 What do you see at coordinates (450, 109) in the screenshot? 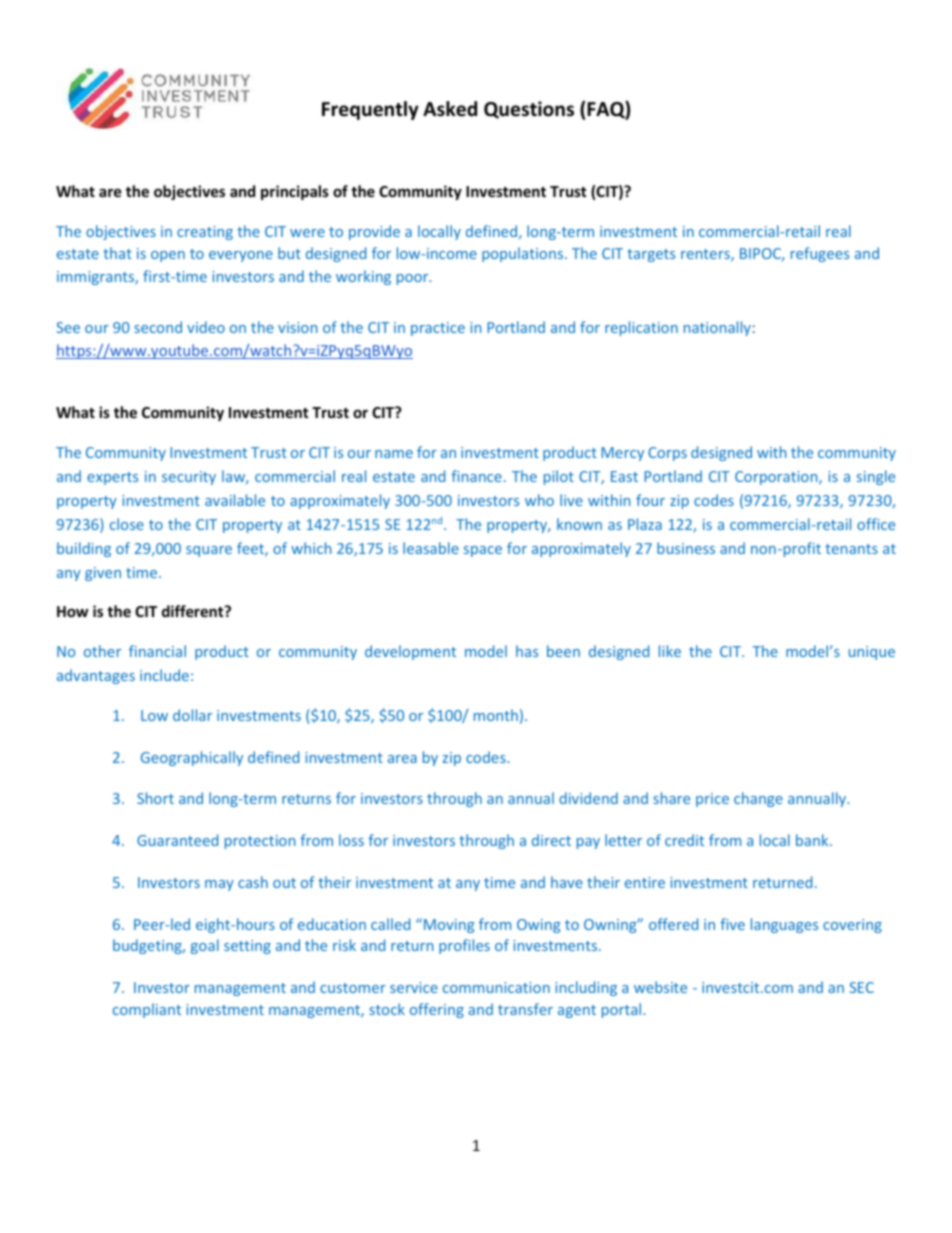
I see `Asked` at bounding box center [450, 109].
